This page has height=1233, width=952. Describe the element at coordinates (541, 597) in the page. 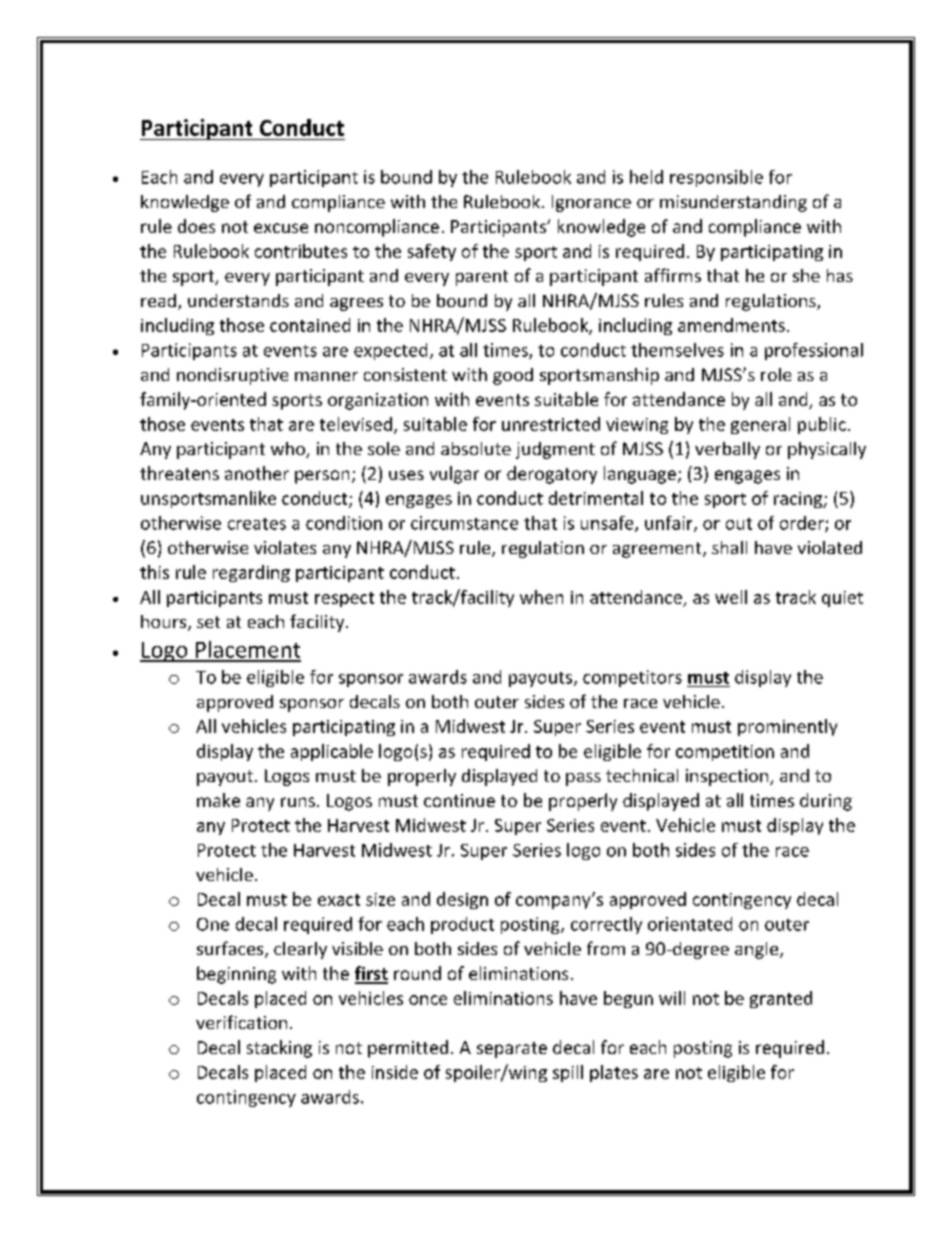

I see `when` at that location.
